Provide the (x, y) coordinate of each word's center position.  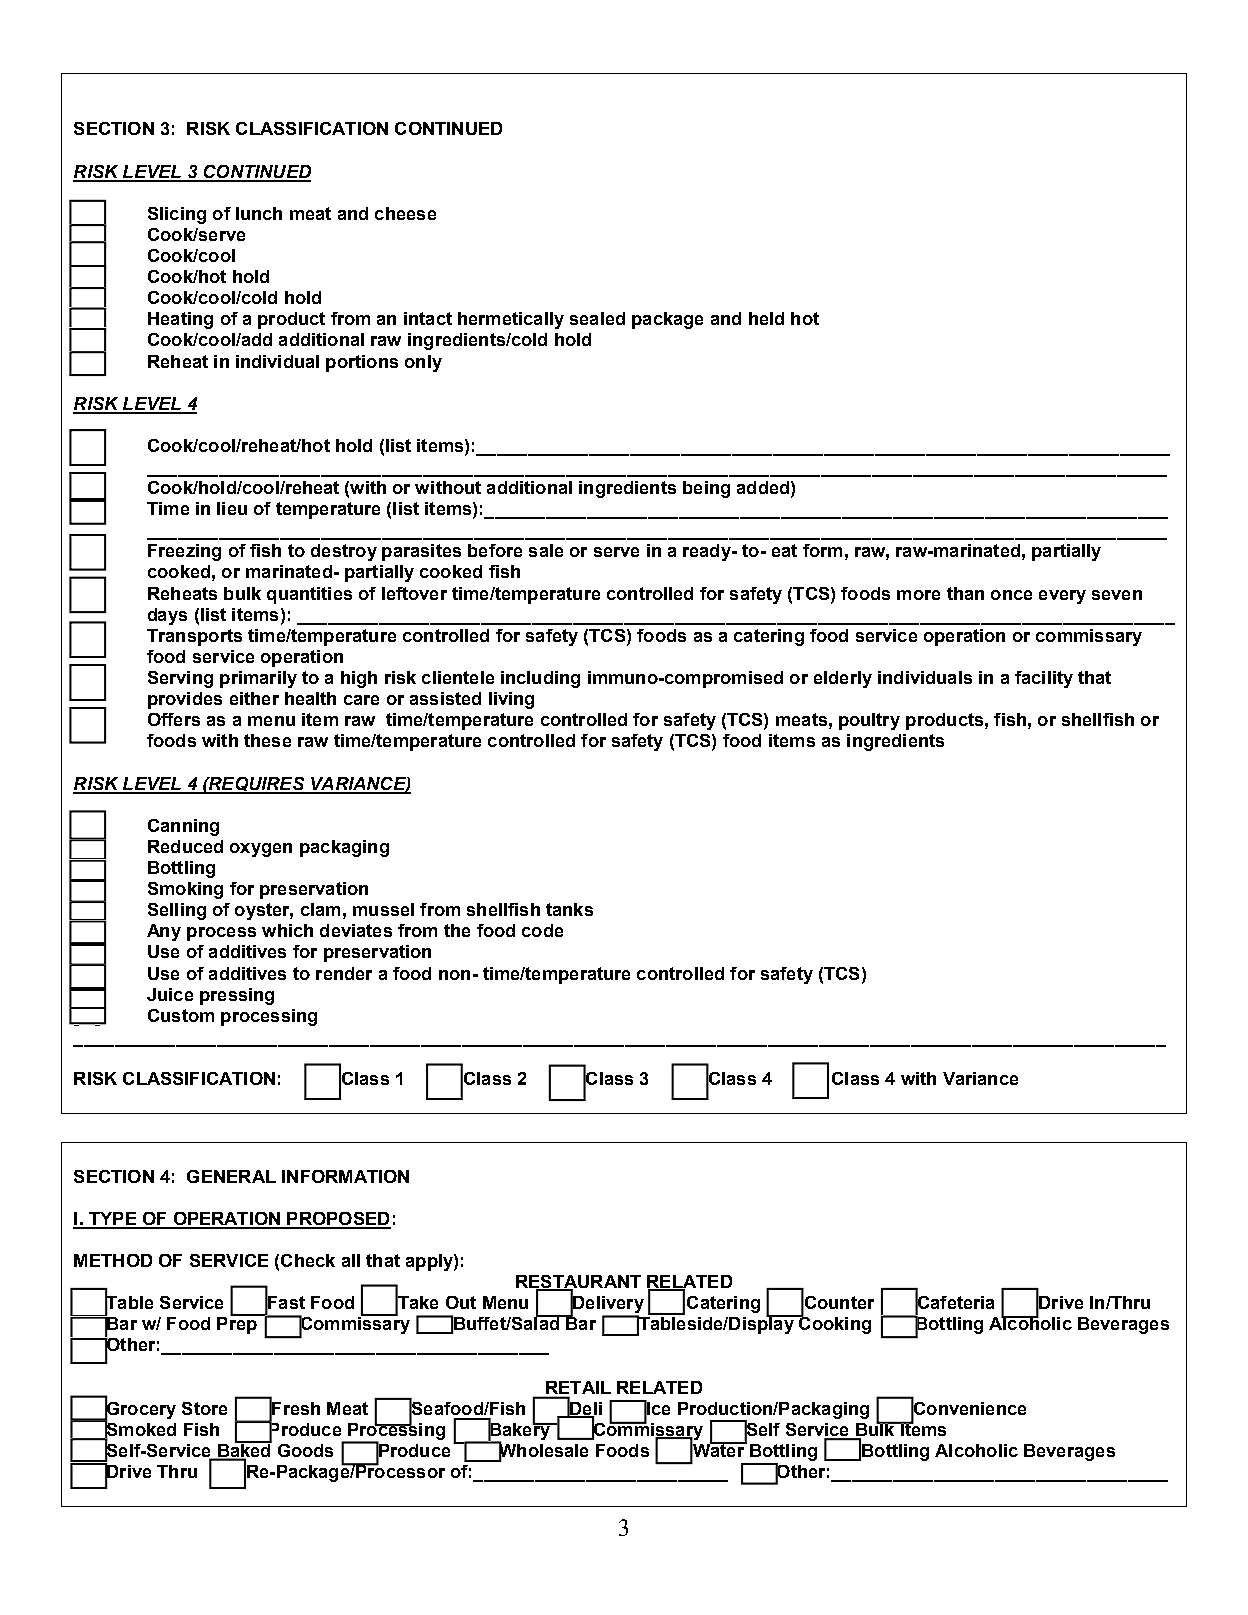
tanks (569, 909)
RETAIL (578, 1387)
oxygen (261, 850)
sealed (597, 318)
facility (1044, 679)
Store (204, 1408)
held (766, 318)
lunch (259, 213)
